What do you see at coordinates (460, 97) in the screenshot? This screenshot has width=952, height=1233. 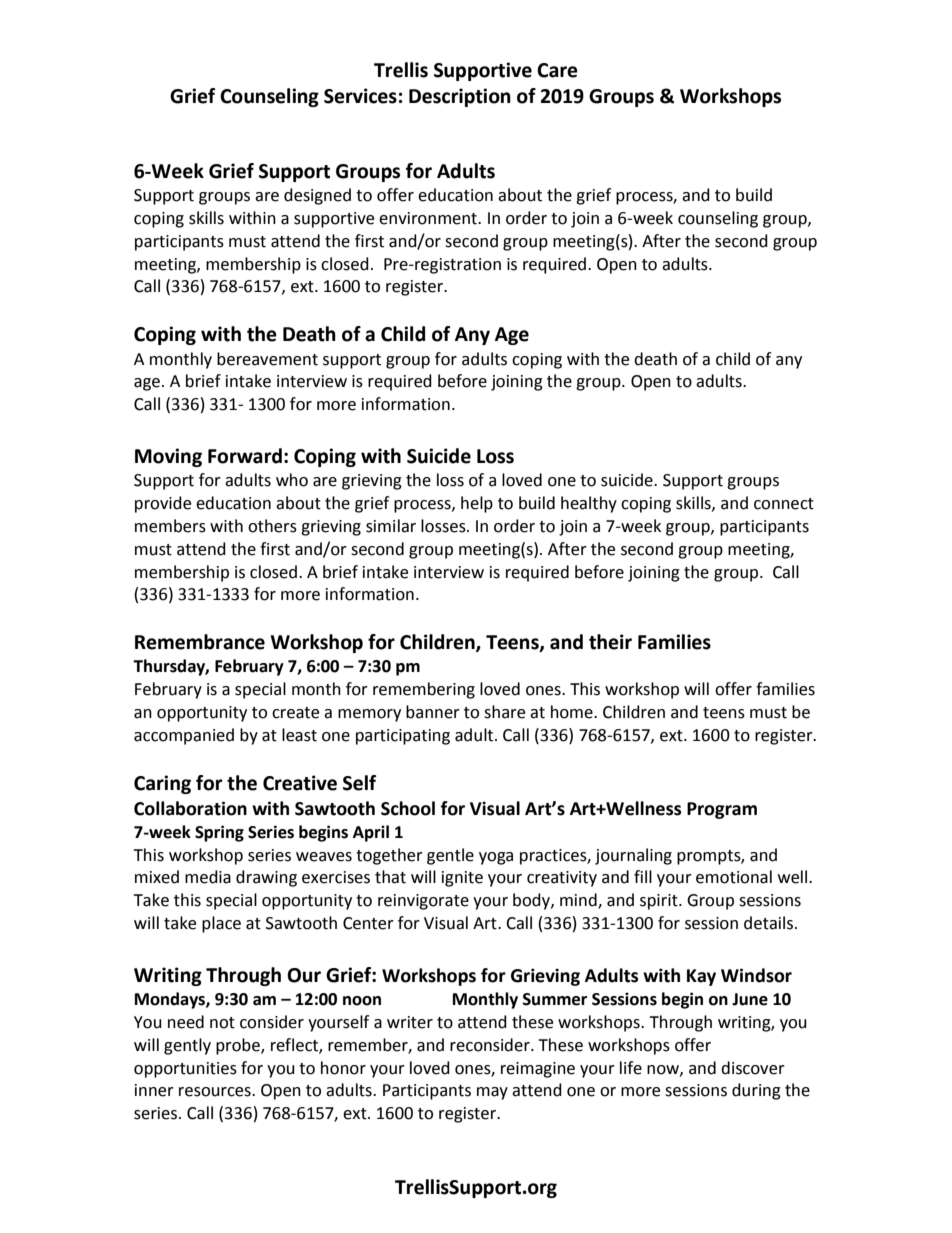 I see `Description` at bounding box center [460, 97].
